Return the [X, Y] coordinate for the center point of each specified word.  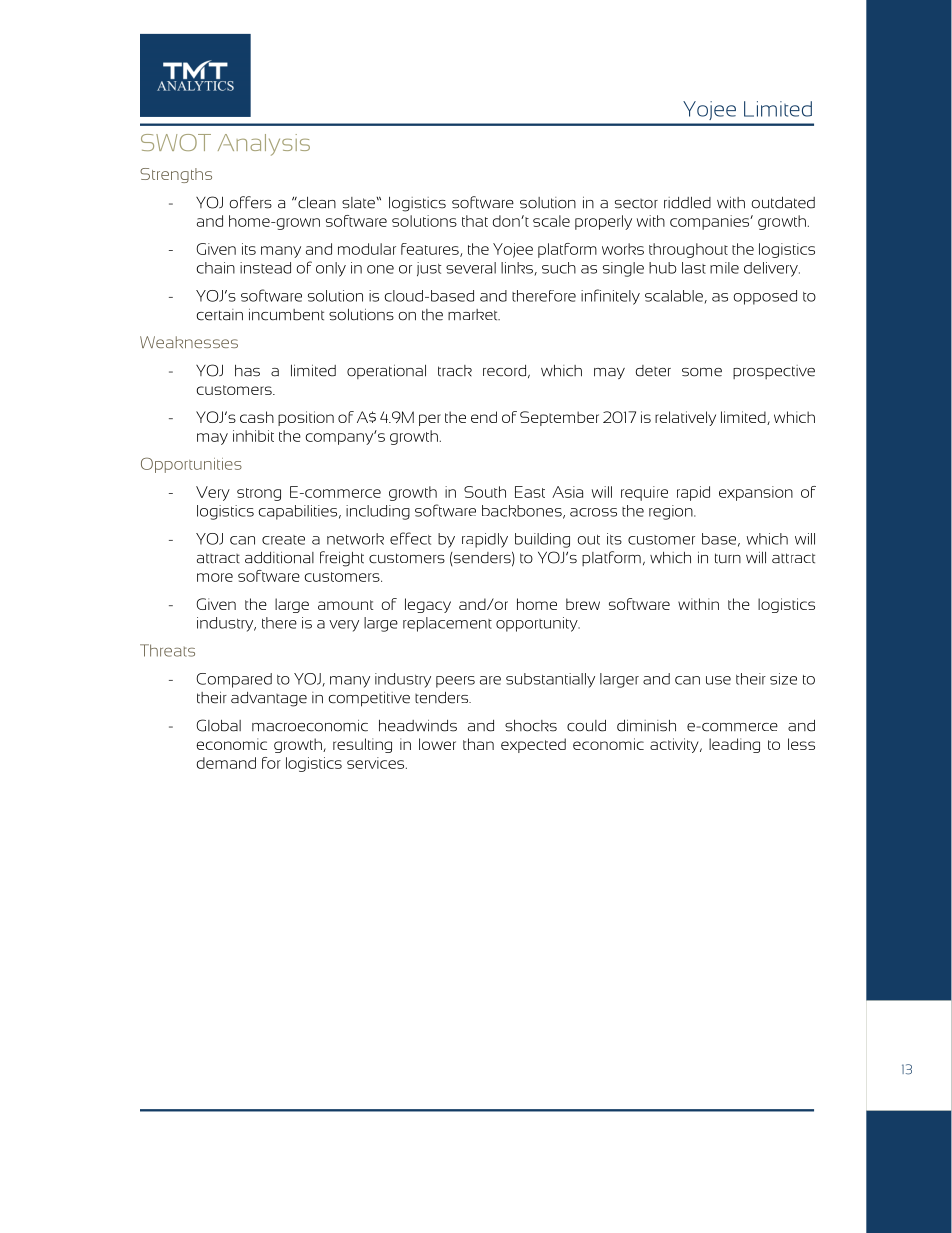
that [475, 221]
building [542, 540]
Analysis [264, 145]
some [702, 372]
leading [734, 745]
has [247, 371]
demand [226, 763]
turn [728, 558]
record [504, 371]
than [478, 744]
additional [279, 557]
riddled [687, 203]
